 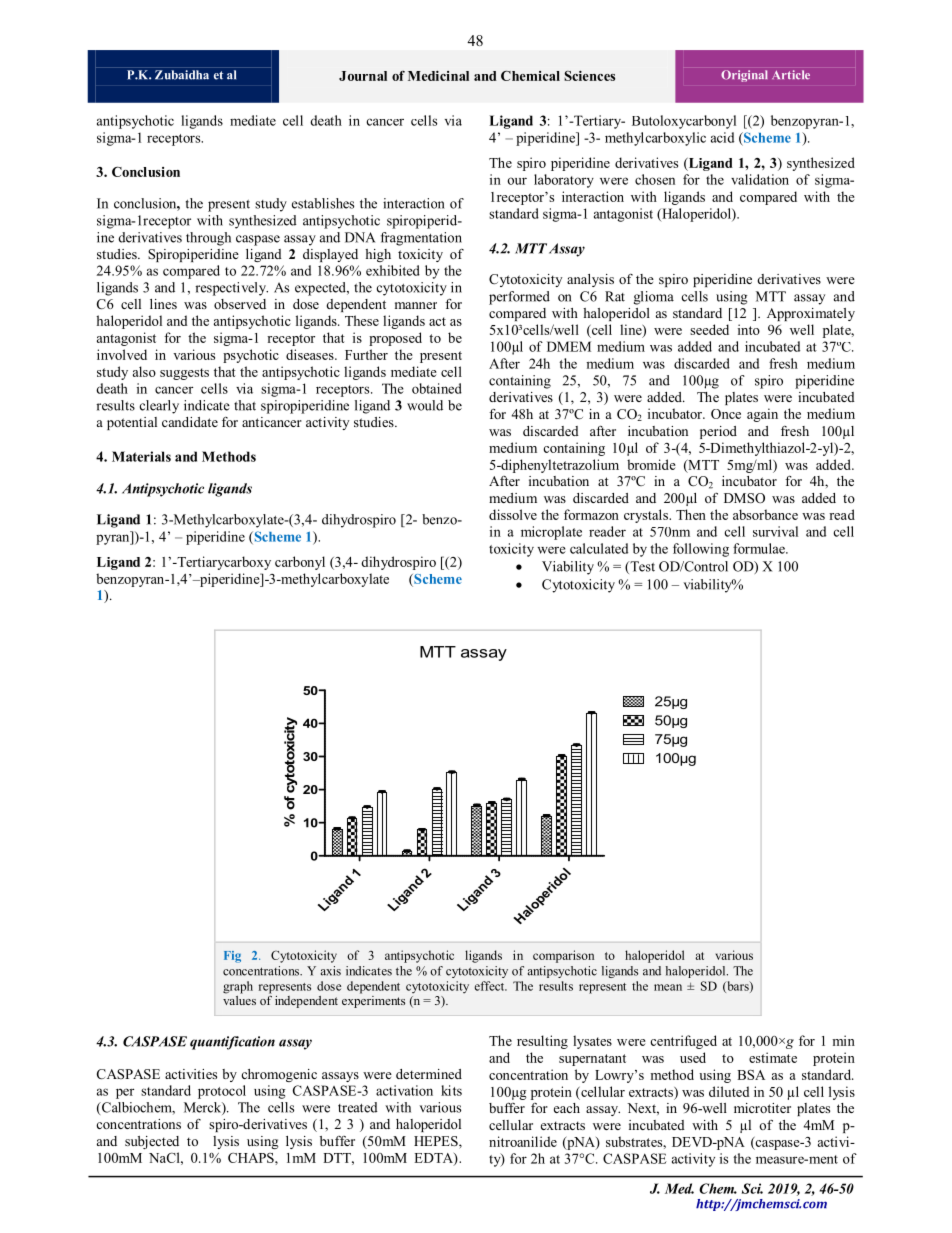 What do you see at coordinates (722, 137) in the page?
I see `acid` at bounding box center [722, 137].
